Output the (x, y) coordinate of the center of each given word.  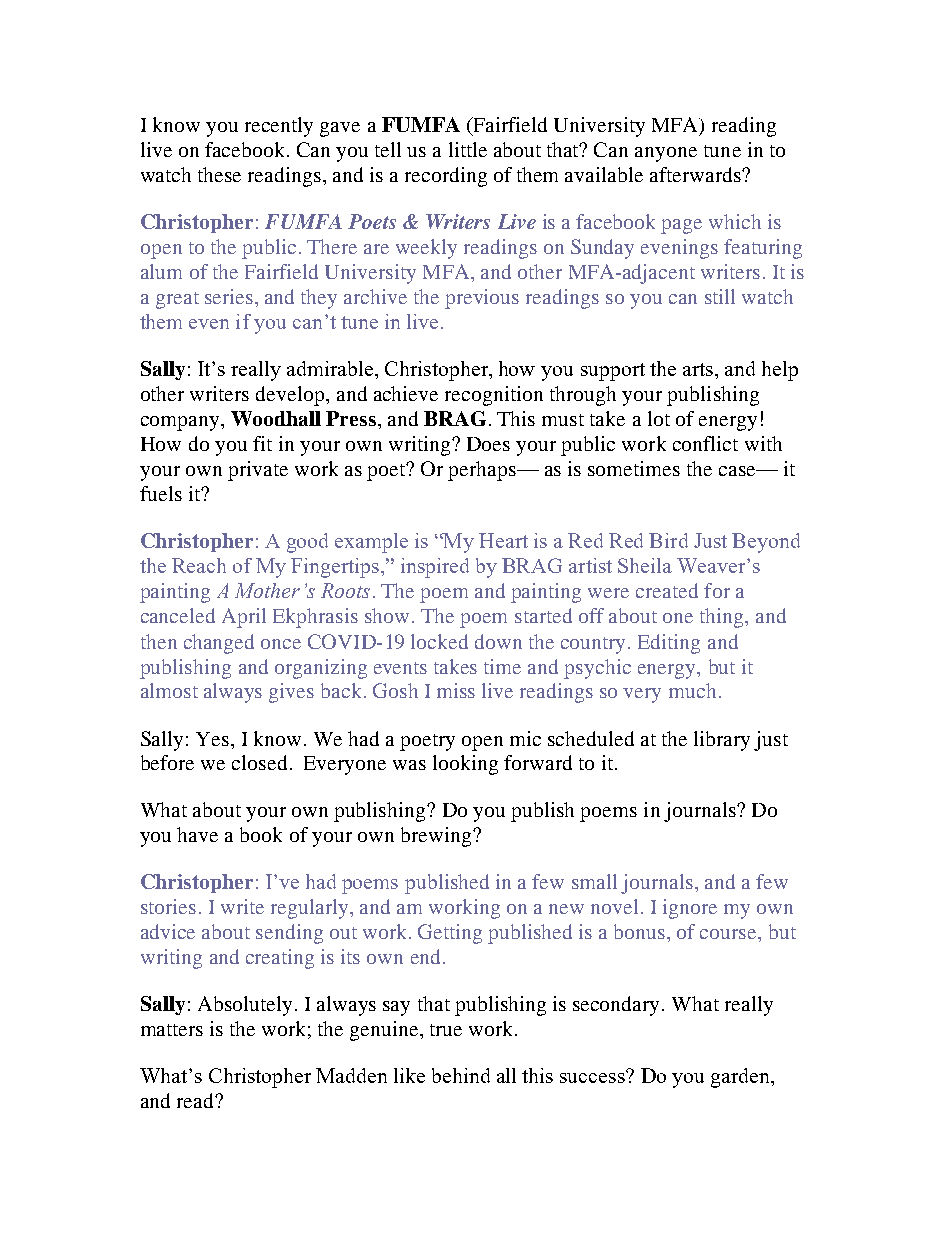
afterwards (696, 174)
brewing (437, 837)
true (446, 1030)
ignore (690, 909)
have (197, 834)
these (219, 174)
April (244, 618)
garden (741, 1078)
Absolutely (245, 1006)
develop (291, 396)
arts (698, 369)
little (468, 149)
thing (723, 618)
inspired (435, 568)
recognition (494, 396)
